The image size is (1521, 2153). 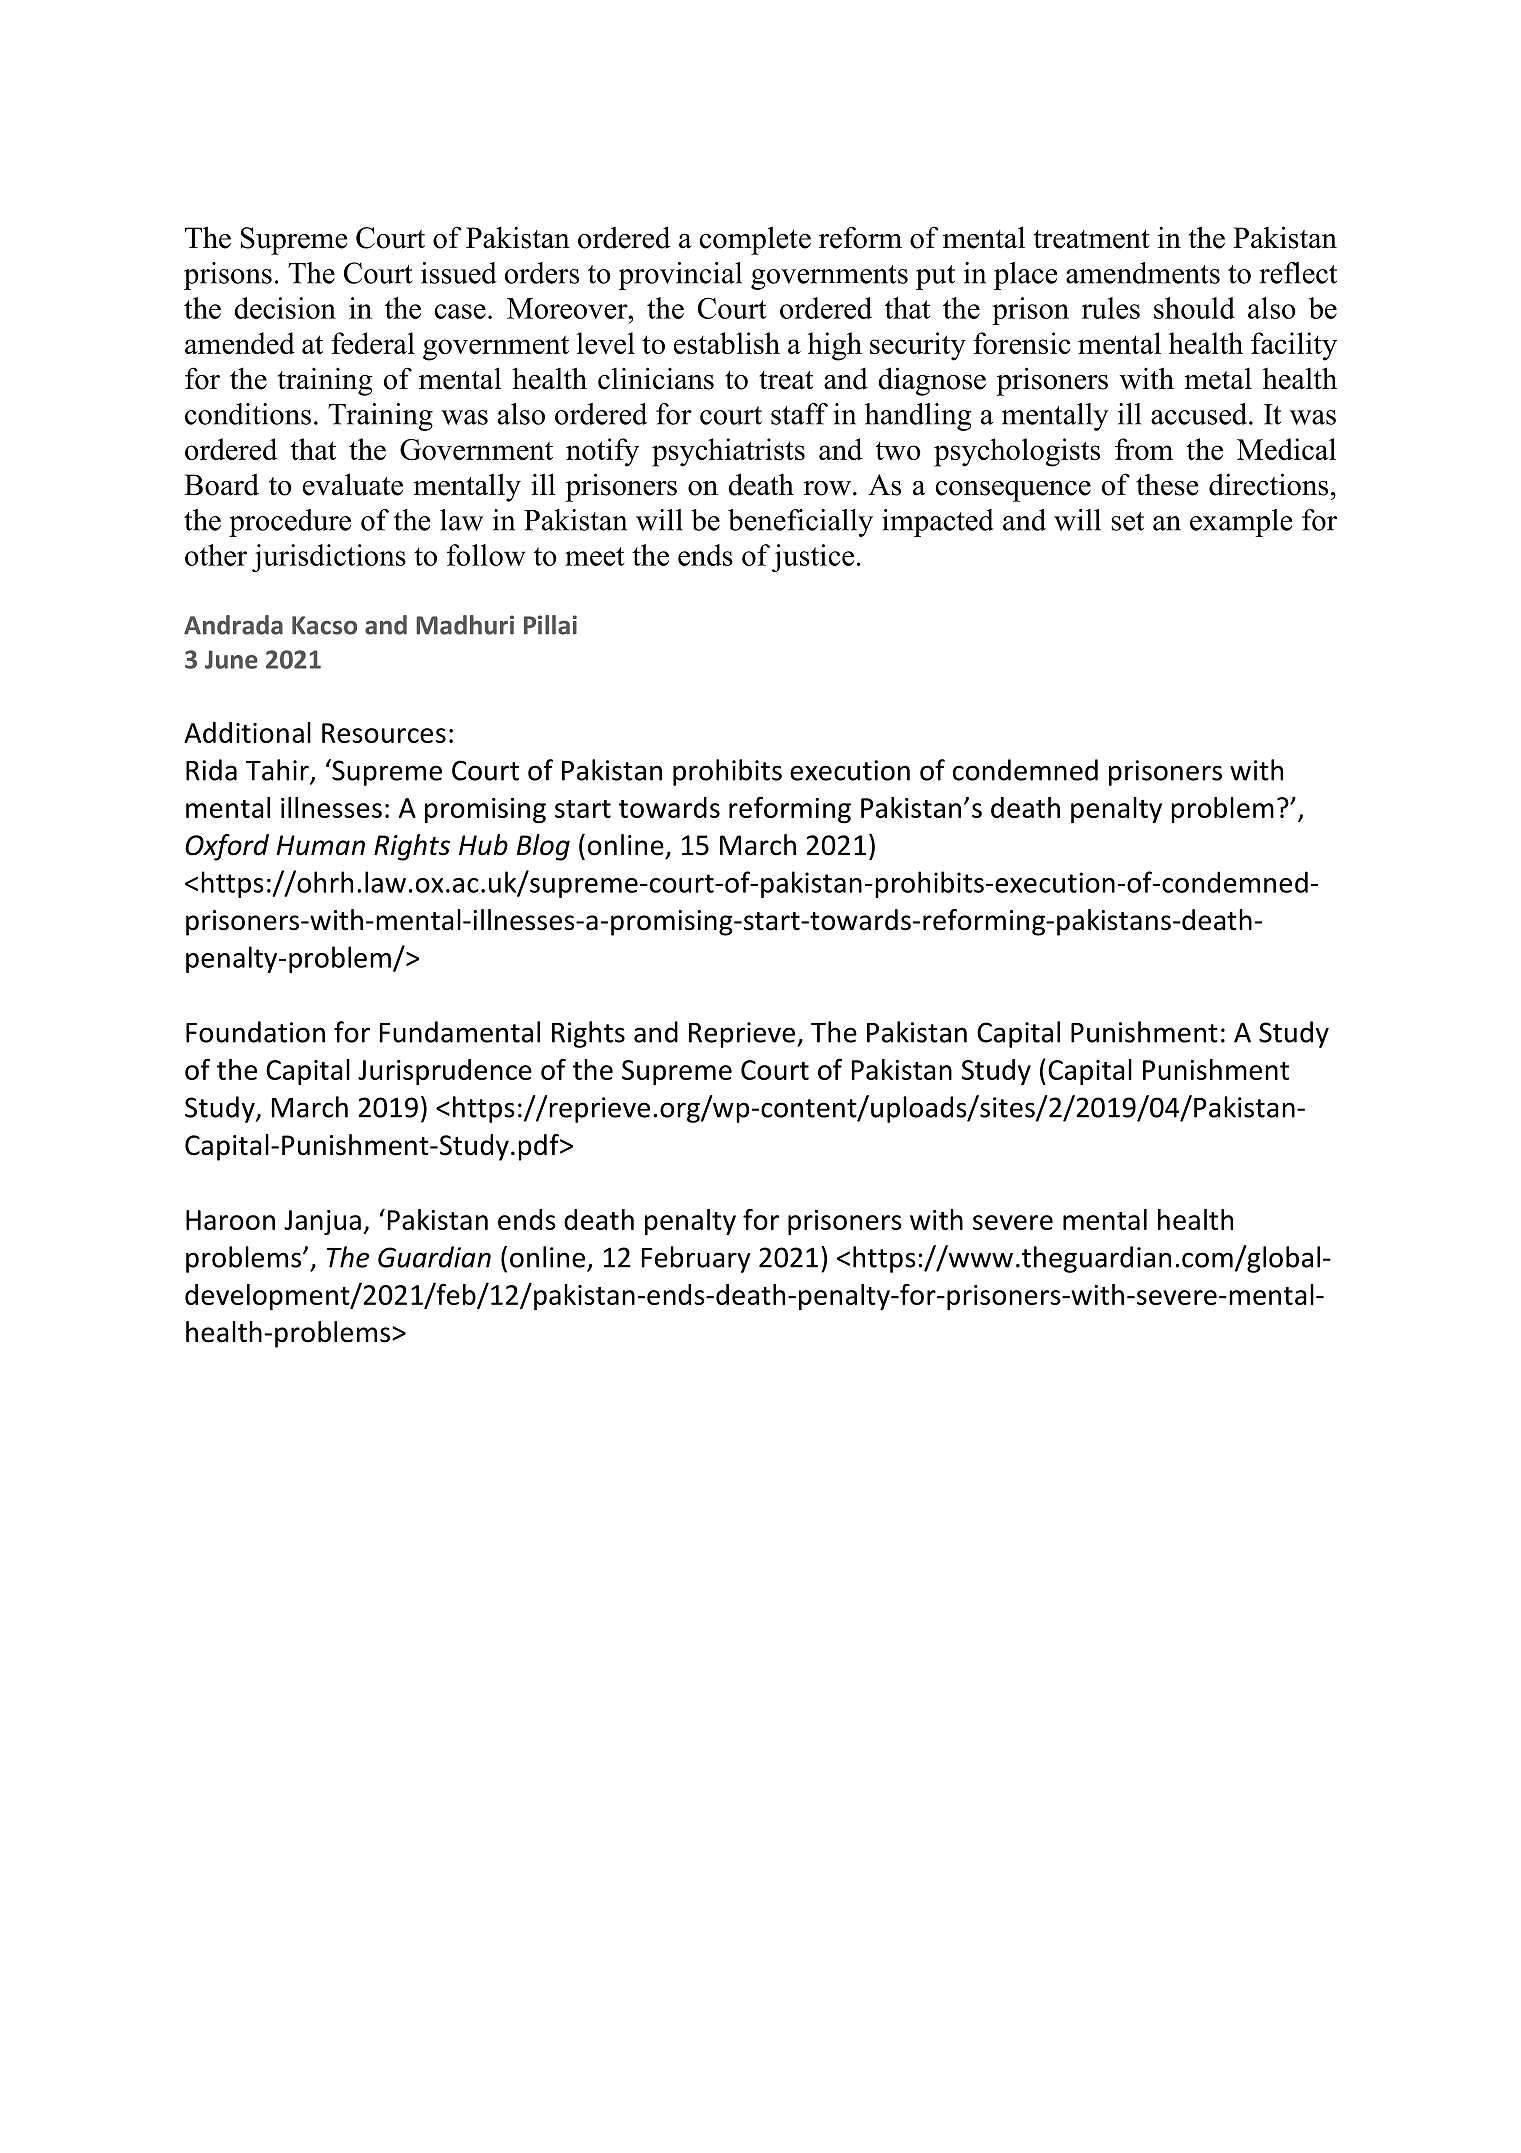 What do you see at coordinates (445, 1072) in the screenshot?
I see `Jurisprudence` at bounding box center [445, 1072].
